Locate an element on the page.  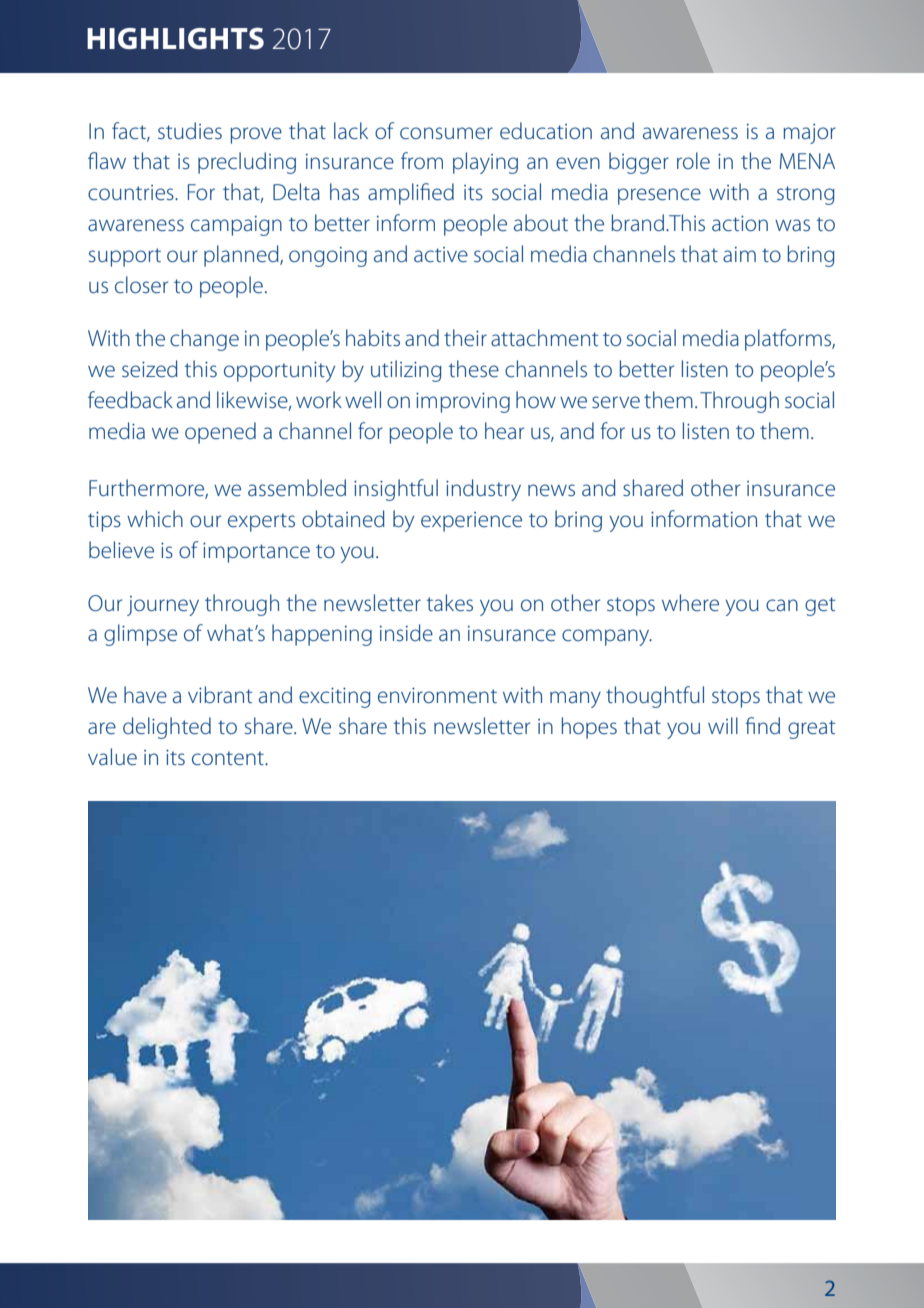
major is located at coordinates (809, 134).
